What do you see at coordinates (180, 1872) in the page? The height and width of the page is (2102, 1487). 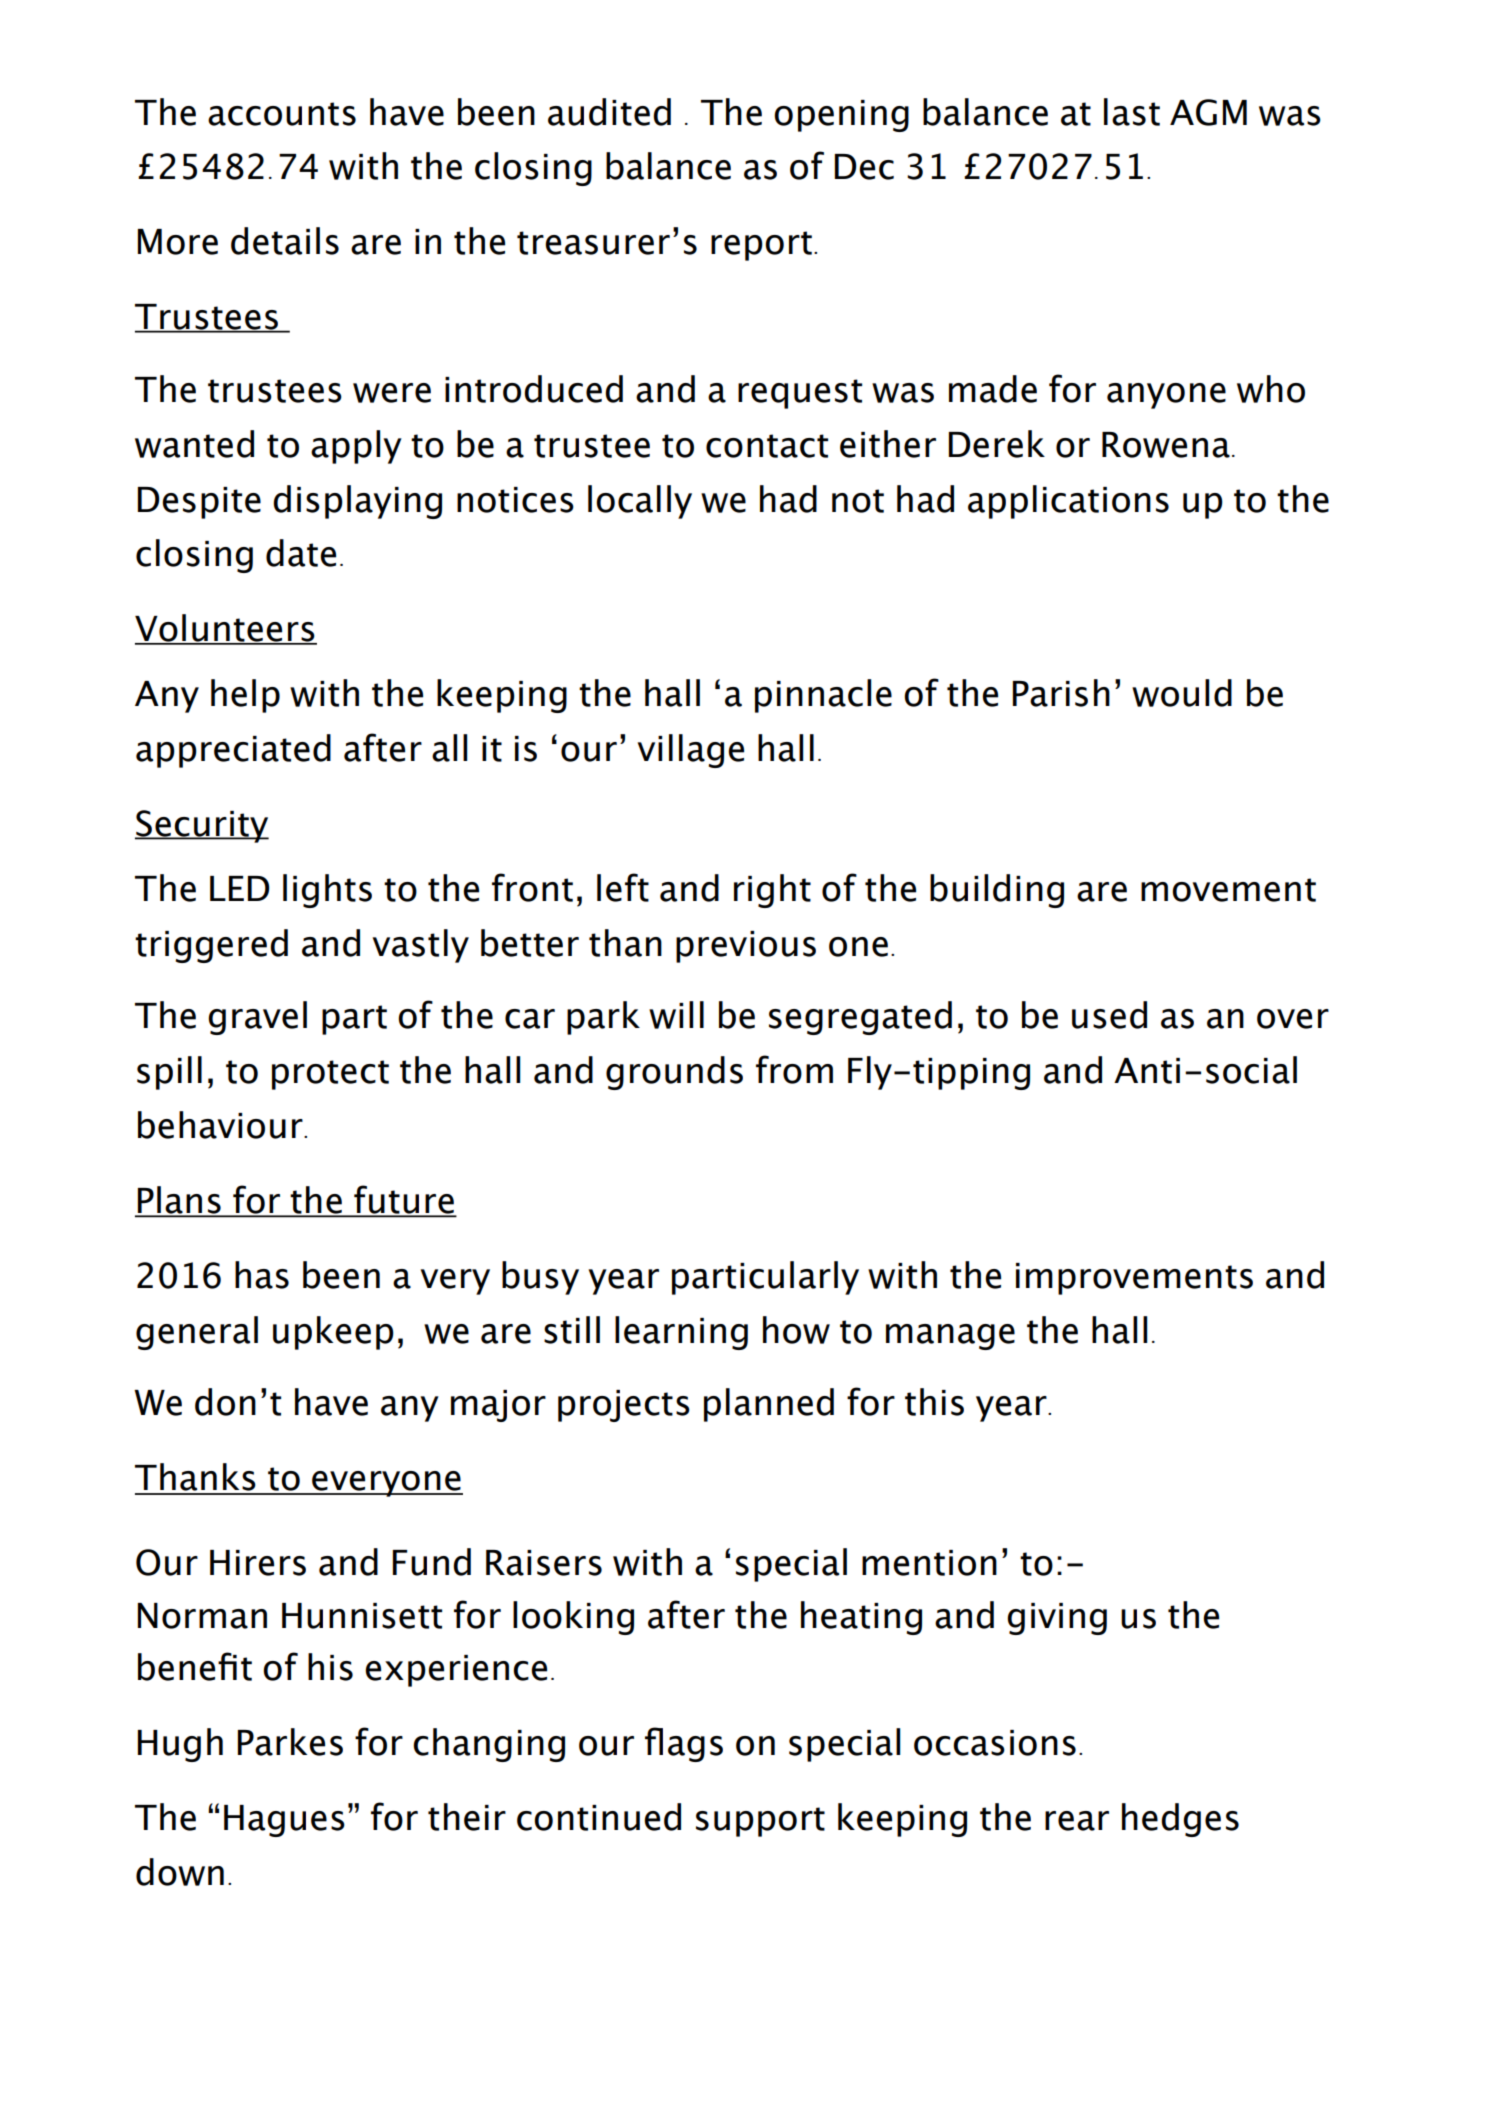 I see `down` at bounding box center [180, 1872].
